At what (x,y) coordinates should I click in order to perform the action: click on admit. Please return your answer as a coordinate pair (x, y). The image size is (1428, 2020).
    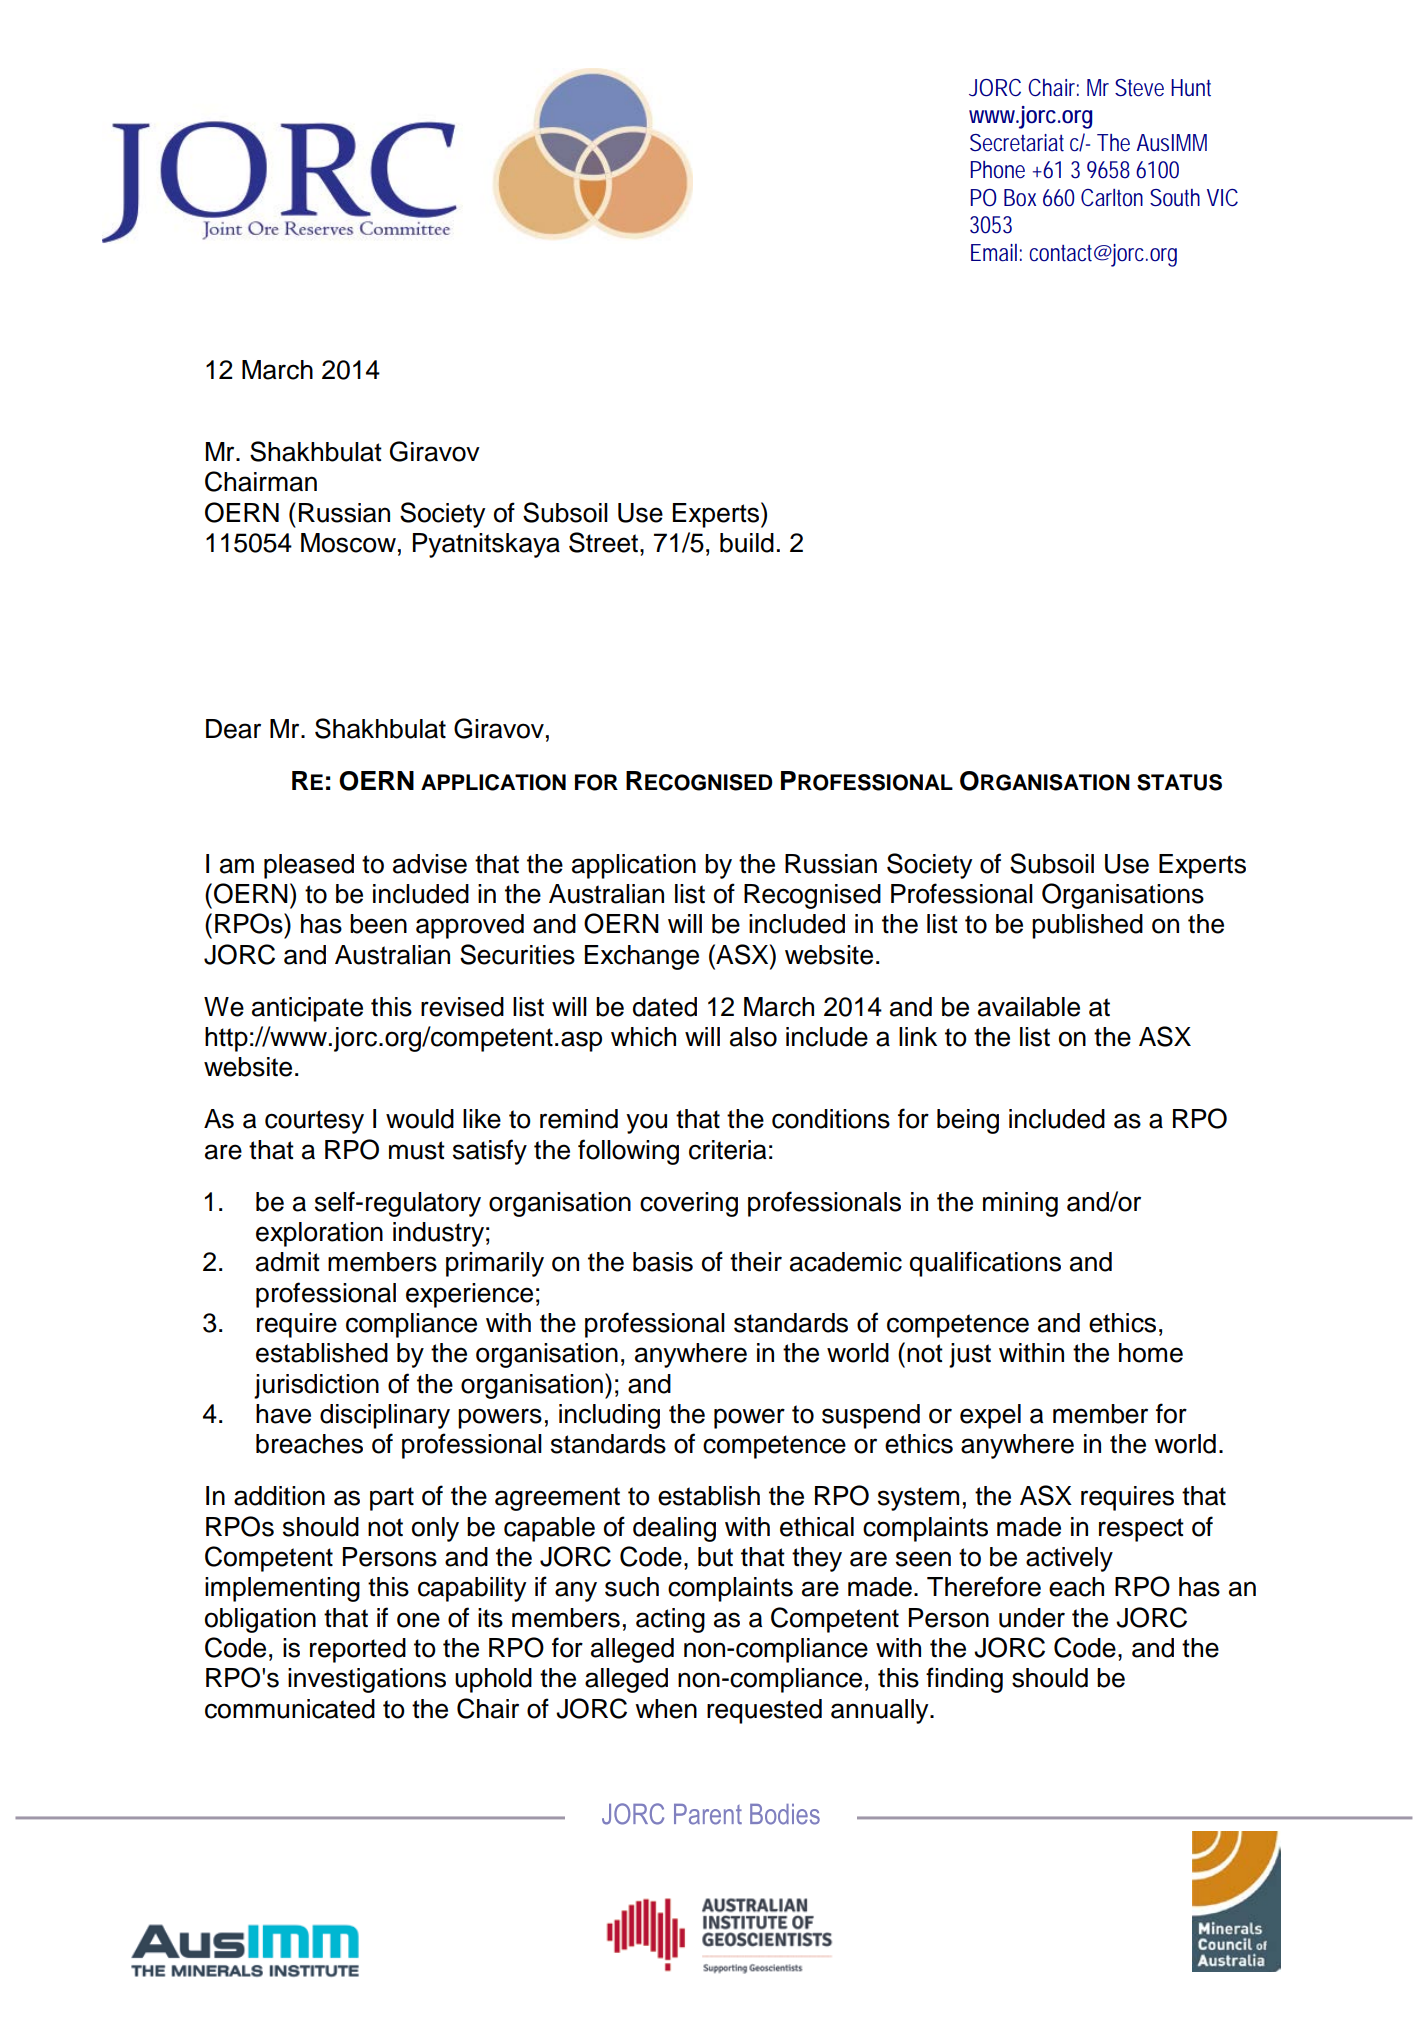
    Looking at the image, I should click on (288, 1262).
